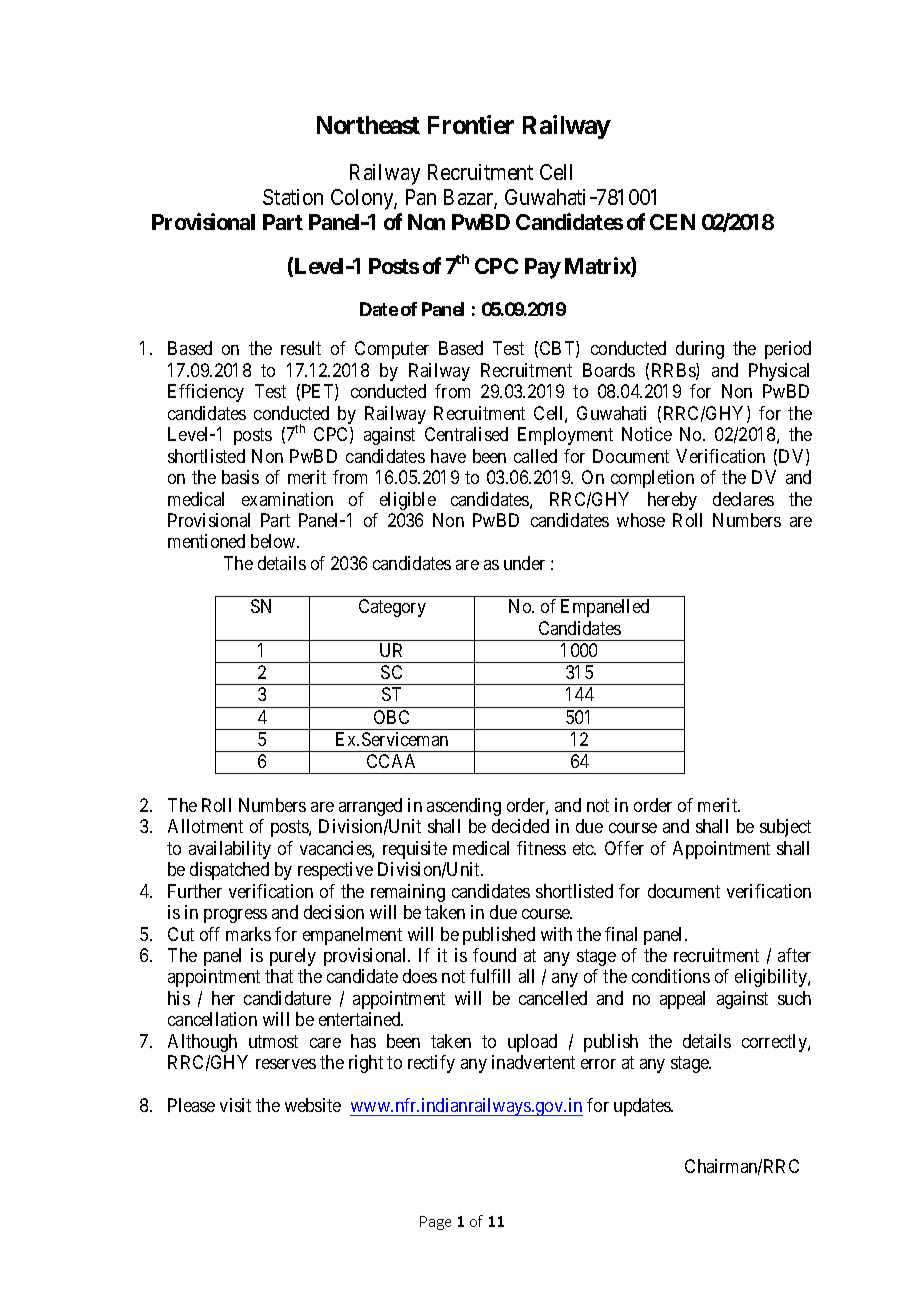 Image resolution: width=924 pixels, height=1308 pixels. Describe the element at coordinates (671, 976) in the screenshot. I see `conditions` at that location.
